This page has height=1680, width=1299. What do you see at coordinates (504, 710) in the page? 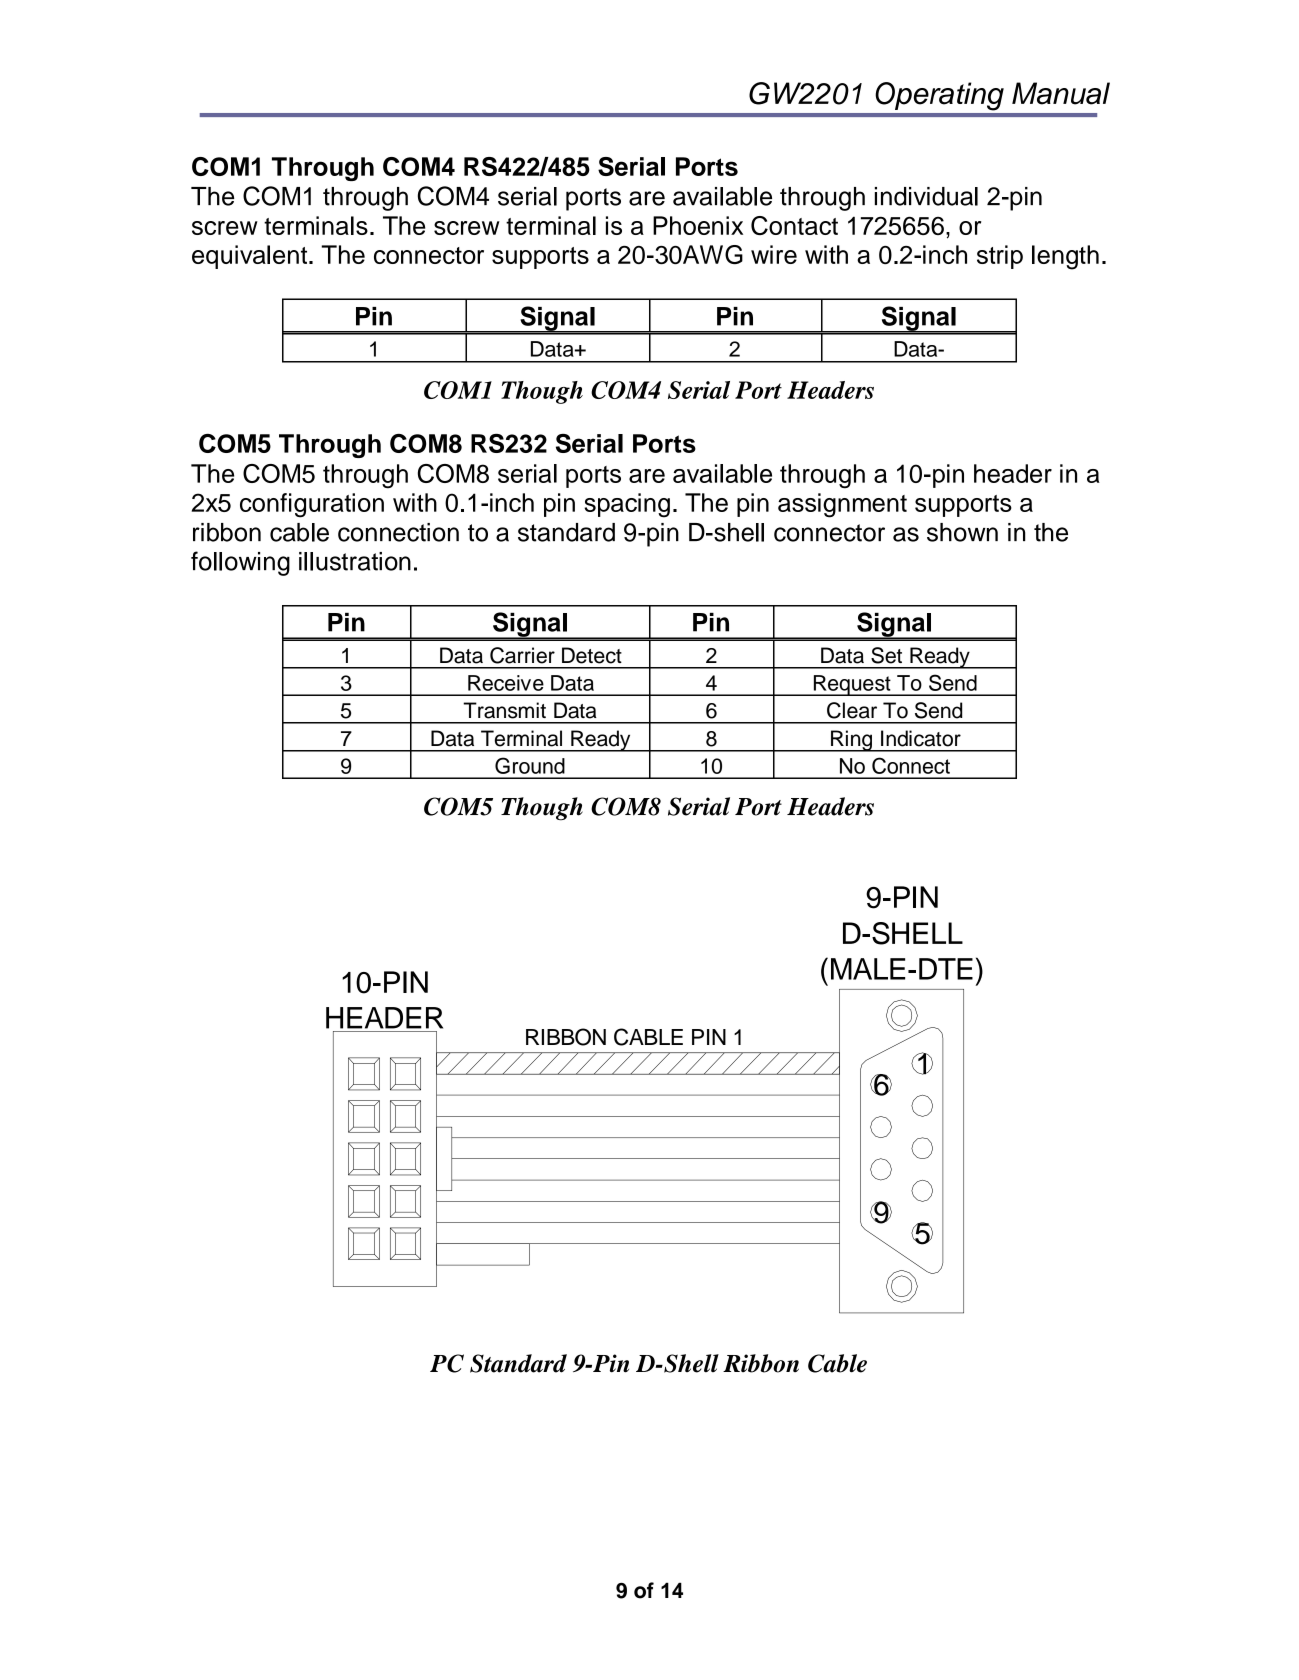
I see `Transmit` at bounding box center [504, 710].
